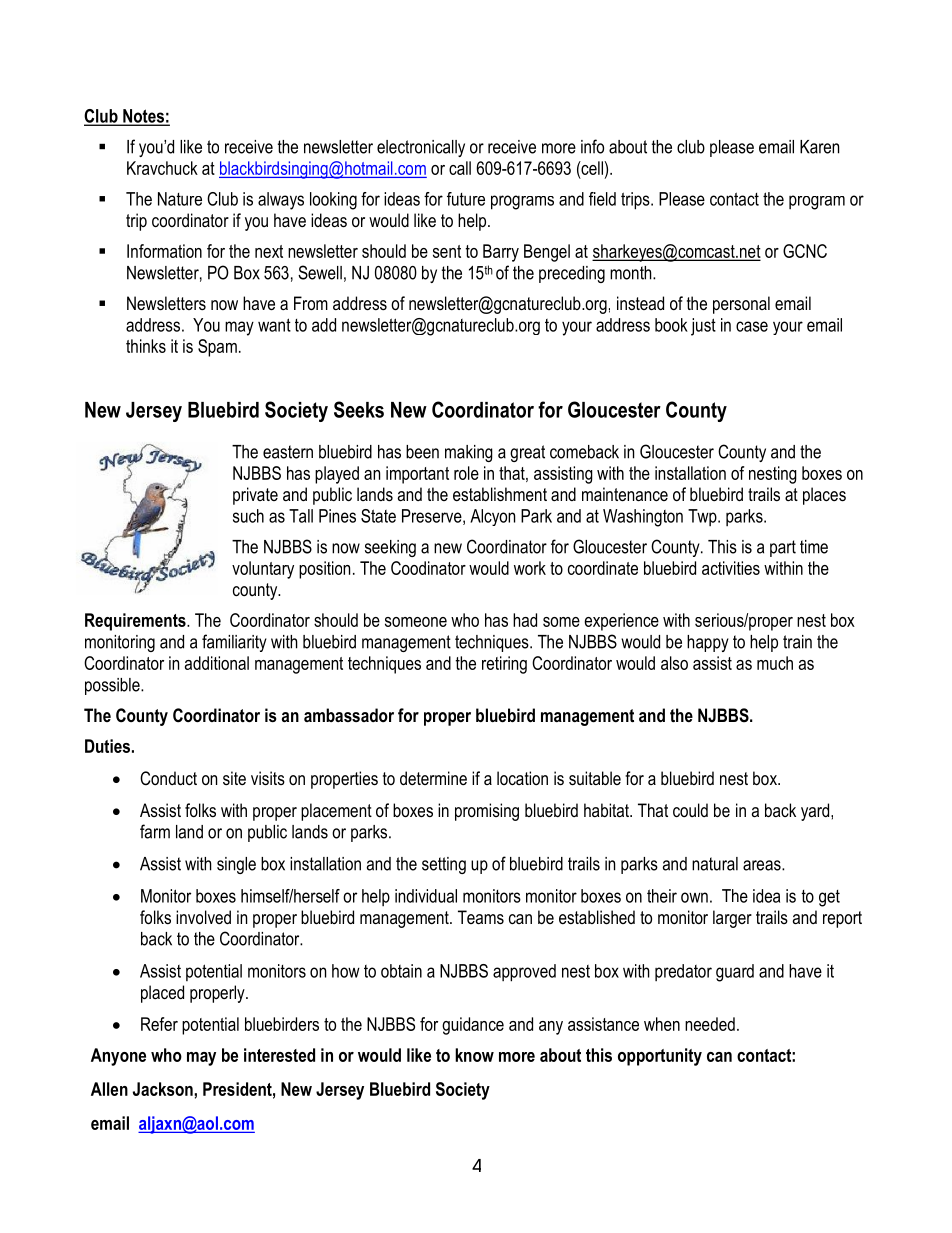  What do you see at coordinates (164, 1089) in the document?
I see `Jackson` at bounding box center [164, 1089].
